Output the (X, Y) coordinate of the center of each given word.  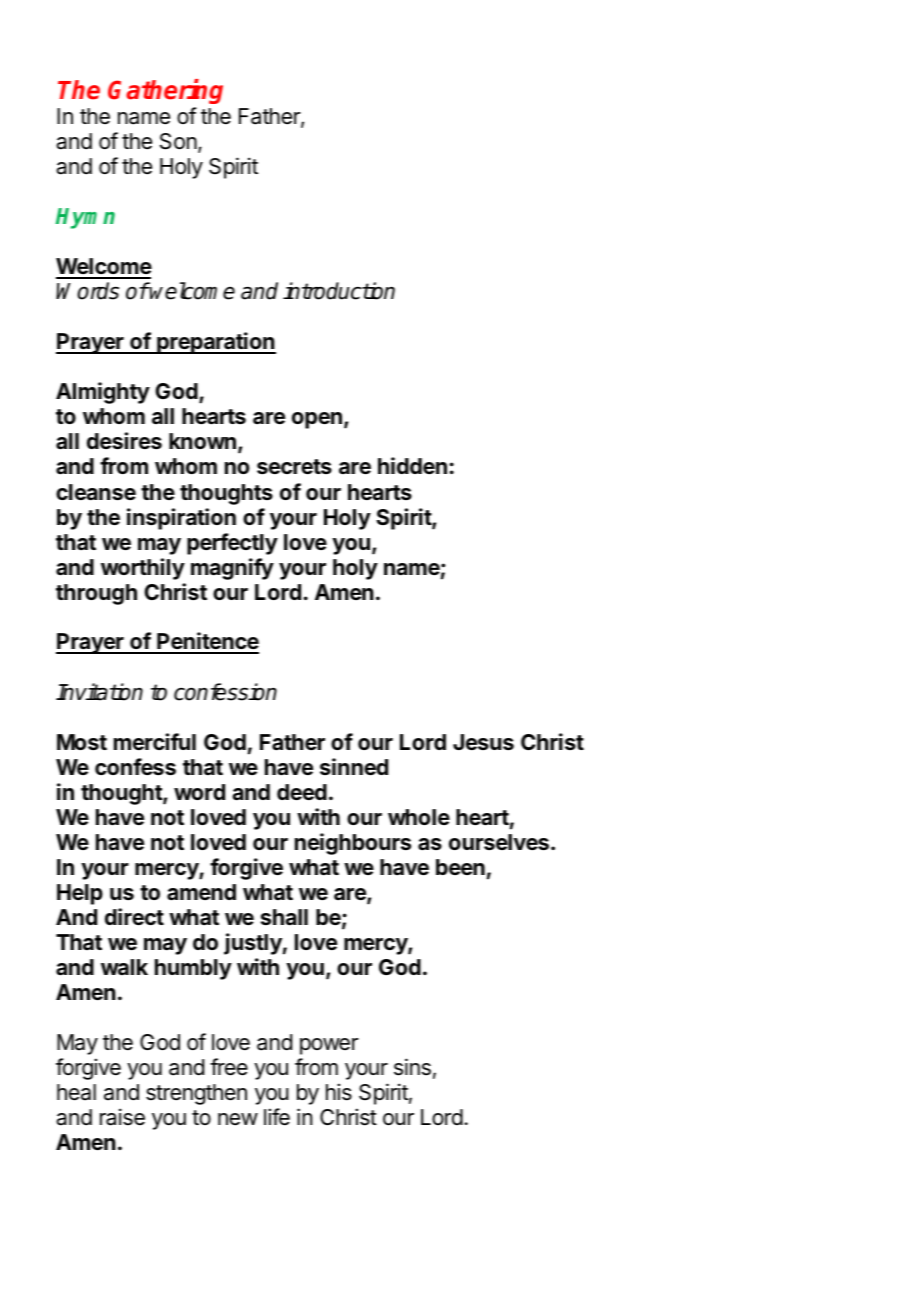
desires (124, 441)
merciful (155, 741)
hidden (412, 466)
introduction (339, 291)
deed (302, 792)
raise (122, 1117)
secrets (294, 467)
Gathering (165, 91)
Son (179, 143)
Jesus (483, 742)
